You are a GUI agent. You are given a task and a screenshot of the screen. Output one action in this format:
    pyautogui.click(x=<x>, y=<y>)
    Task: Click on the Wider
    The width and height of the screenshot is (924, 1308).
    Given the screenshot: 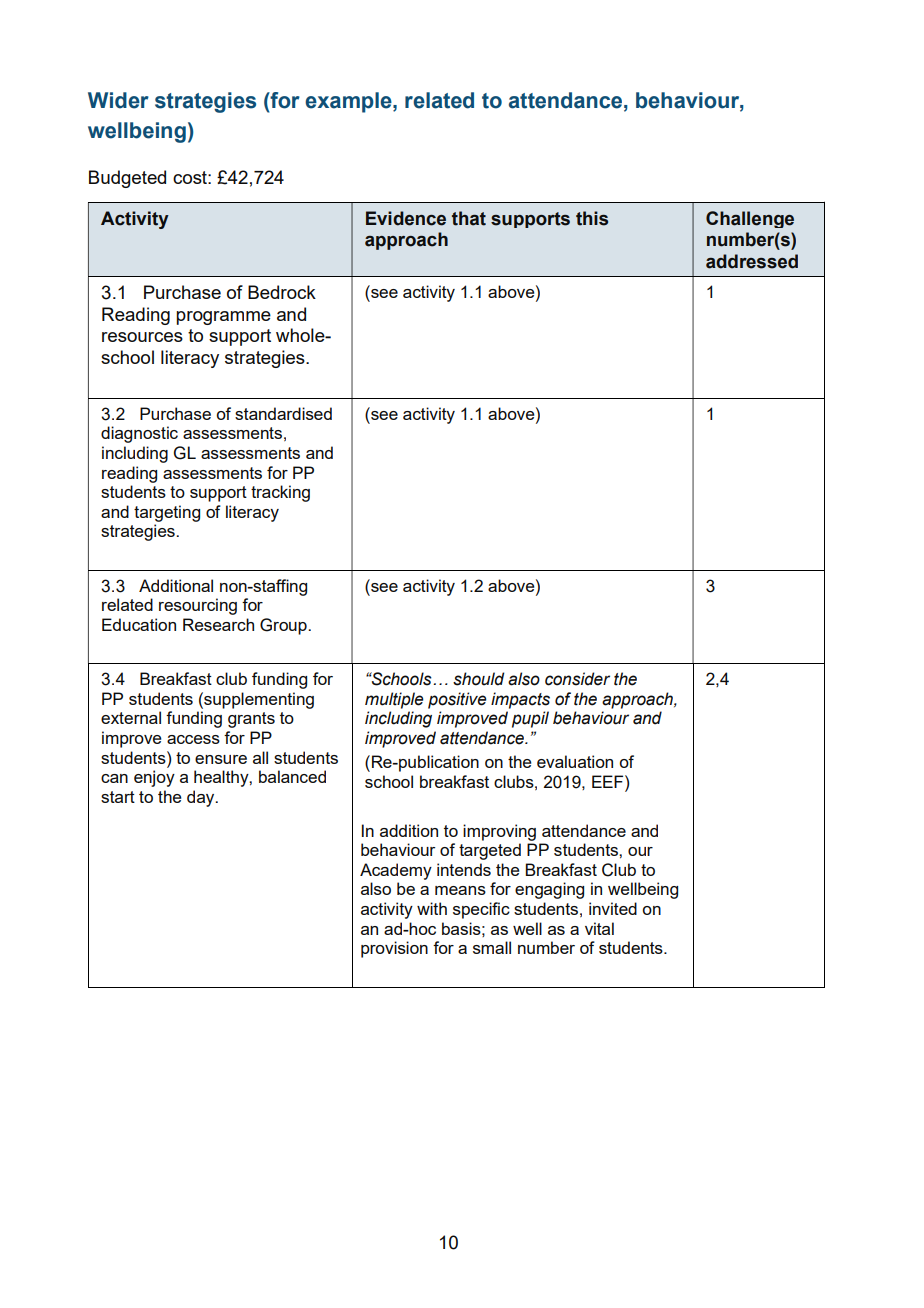 What is the action you would take?
    pyautogui.click(x=118, y=100)
